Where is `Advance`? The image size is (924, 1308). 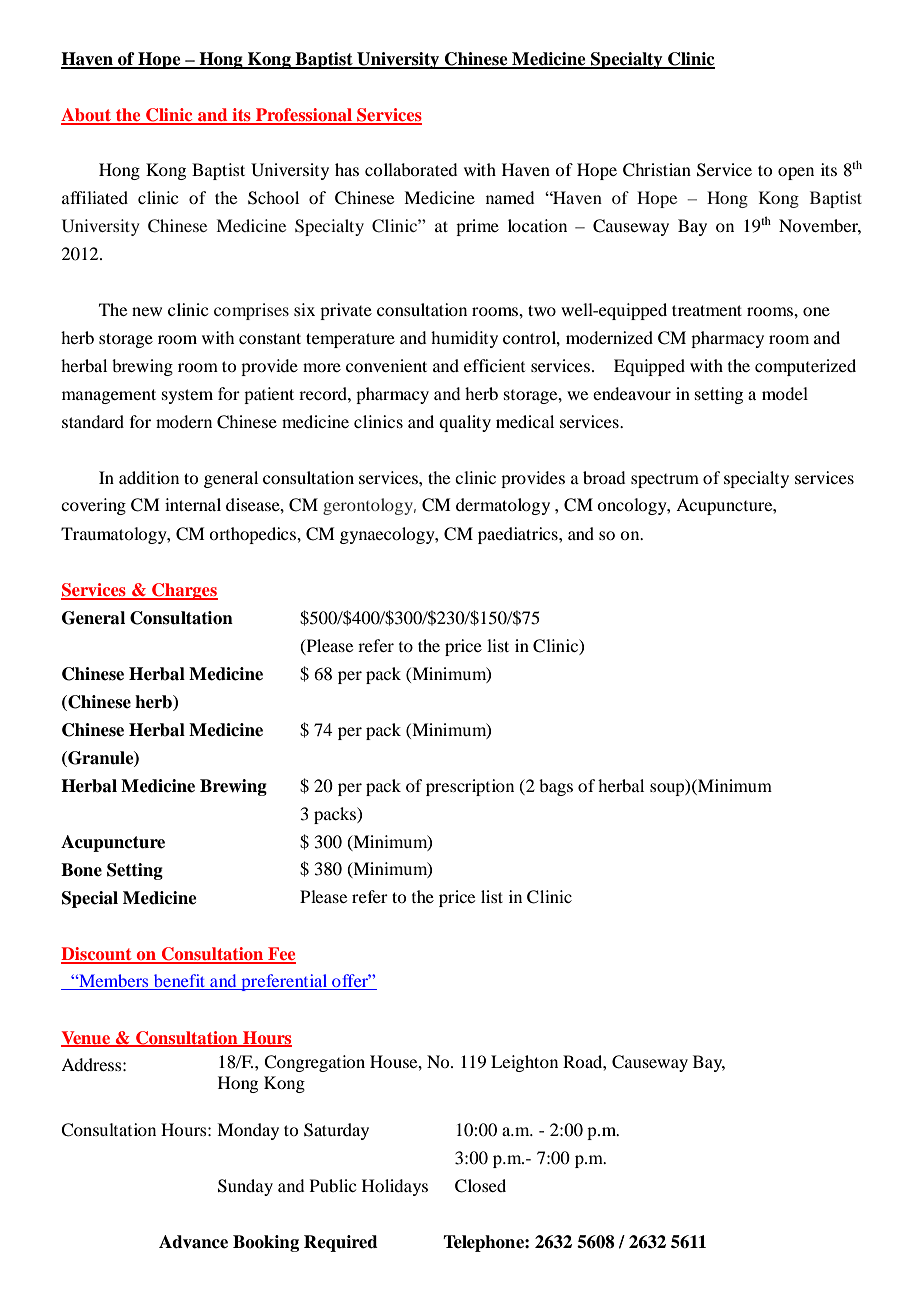 Advance is located at coordinates (193, 1242).
